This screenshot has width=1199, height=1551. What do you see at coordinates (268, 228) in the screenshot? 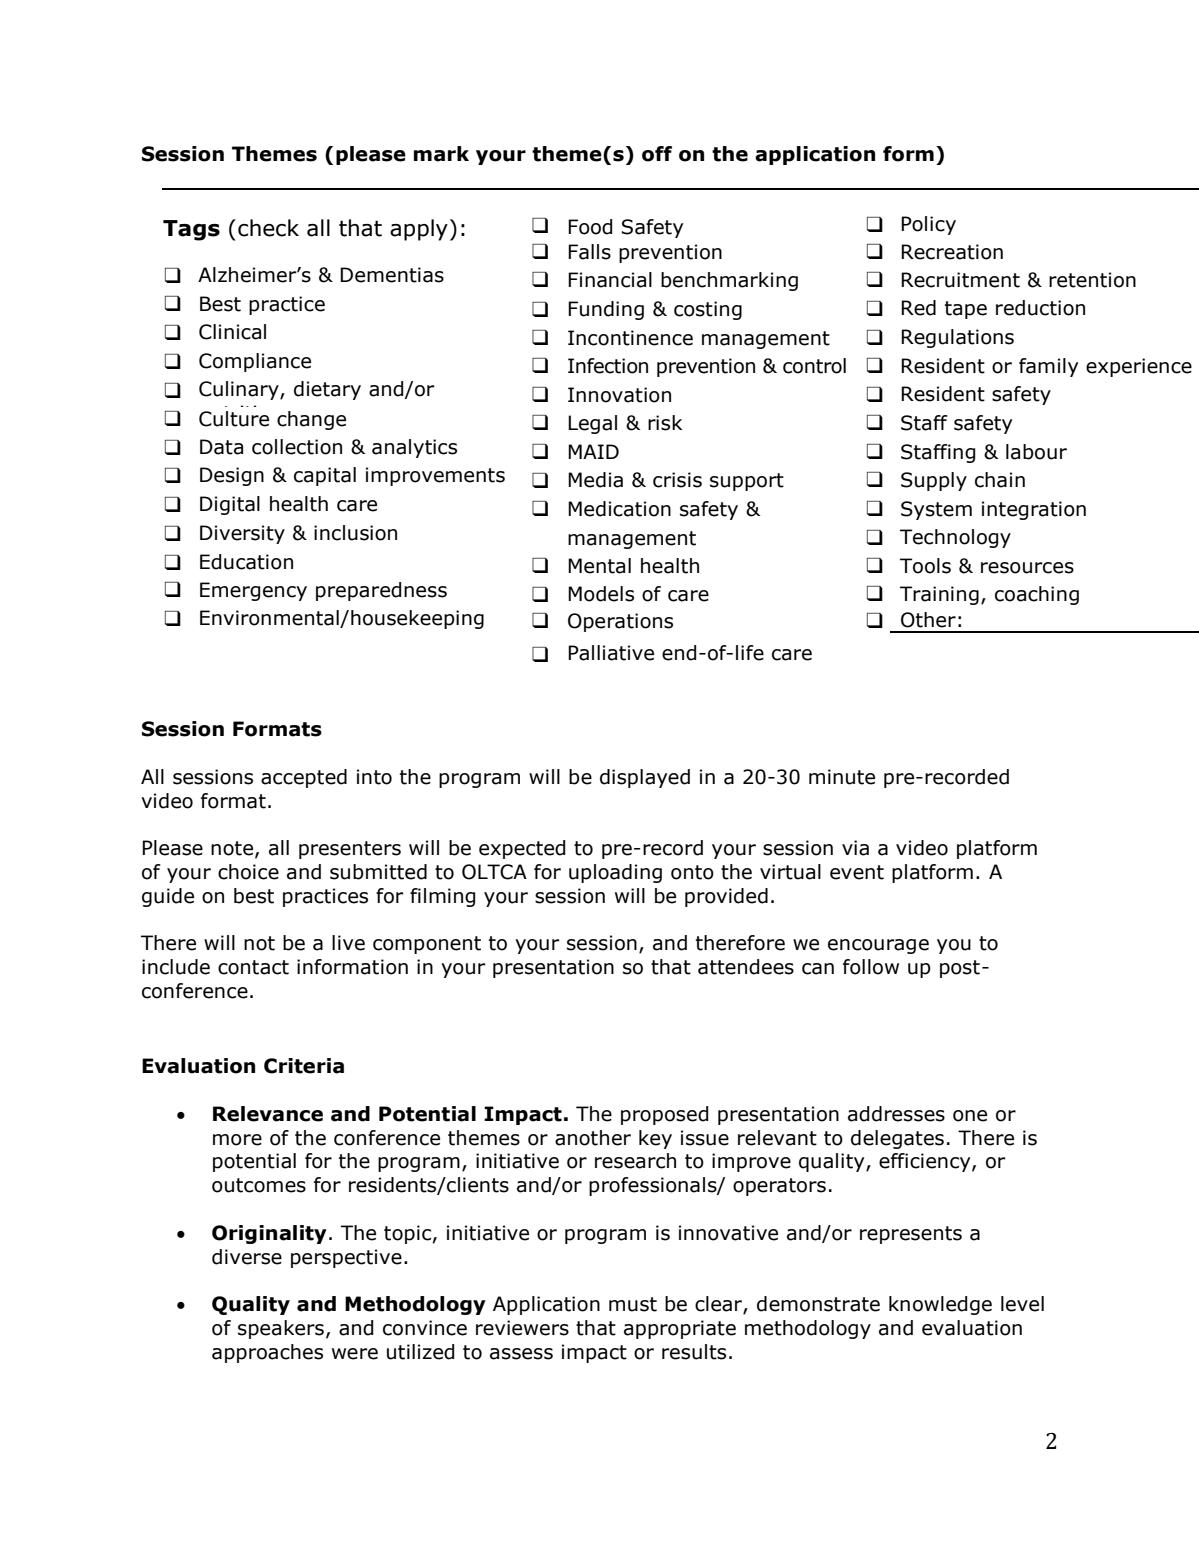
I see `check` at bounding box center [268, 228].
